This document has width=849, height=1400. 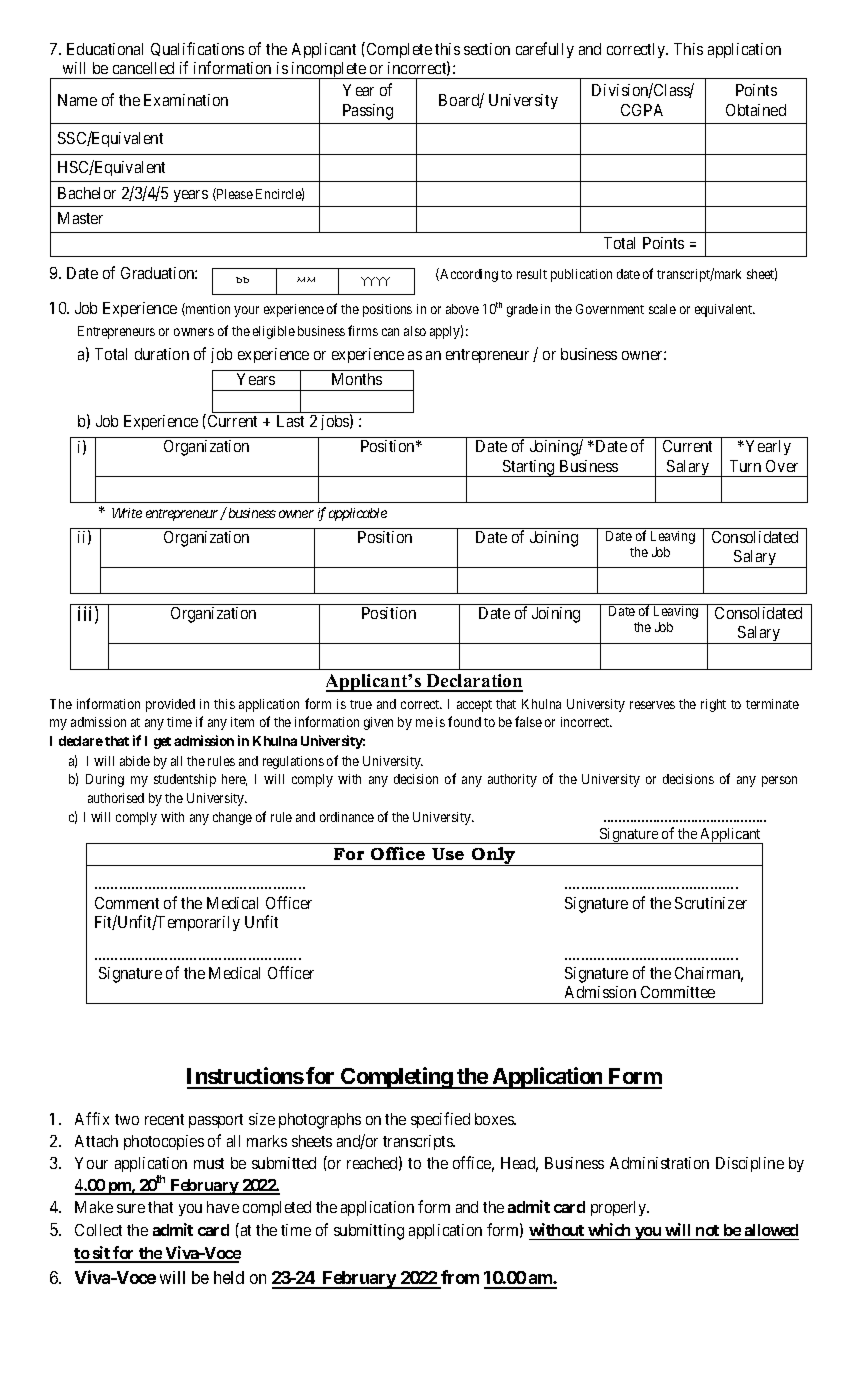 I want to click on cancelled, so click(x=143, y=68).
